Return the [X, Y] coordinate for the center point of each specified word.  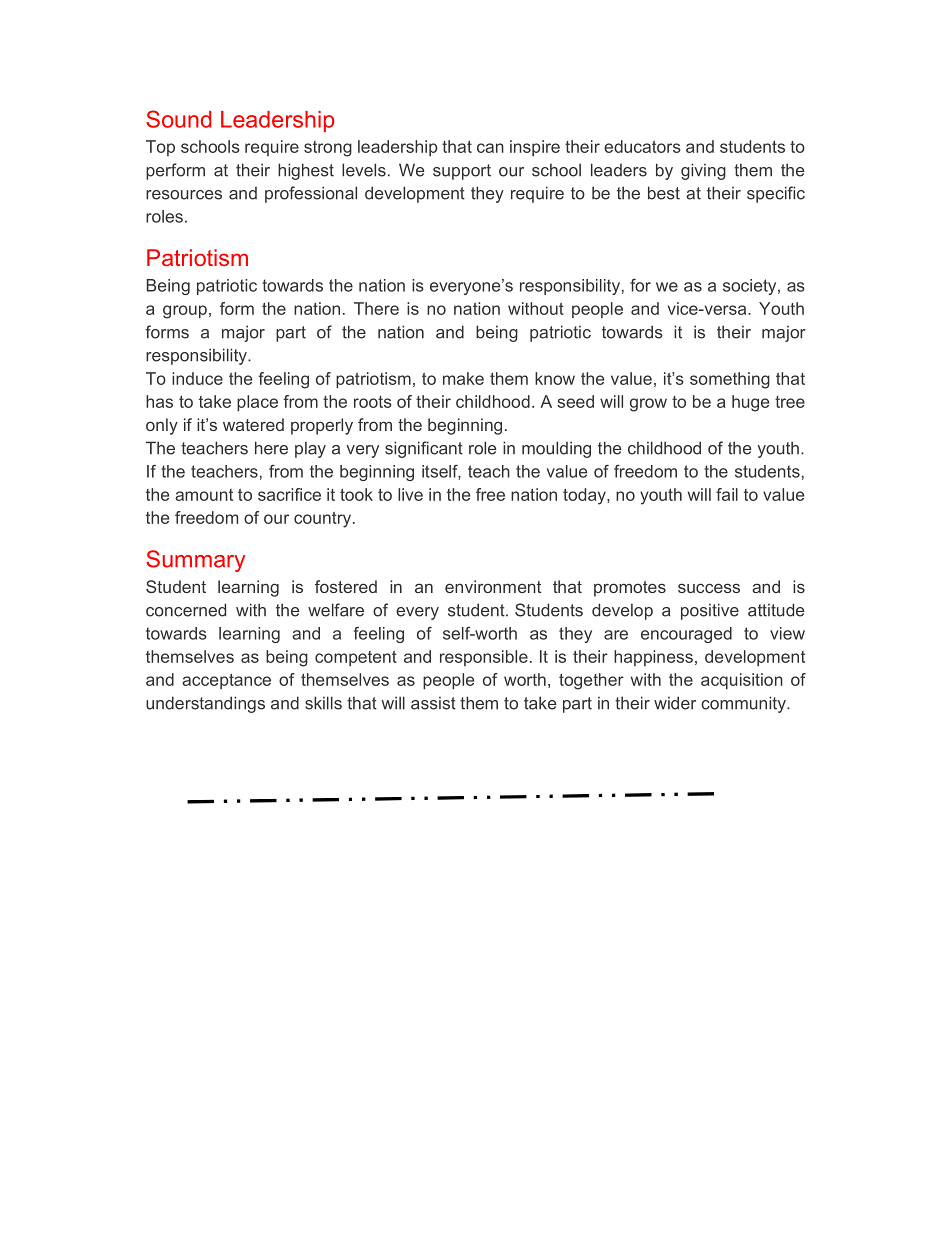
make [463, 378]
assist [433, 703]
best [664, 193]
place [257, 403]
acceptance [226, 681]
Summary [195, 561]
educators [642, 146]
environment [493, 586]
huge [750, 403]
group [185, 312]
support [462, 172]
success [709, 588]
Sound [178, 119]
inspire [535, 148]
